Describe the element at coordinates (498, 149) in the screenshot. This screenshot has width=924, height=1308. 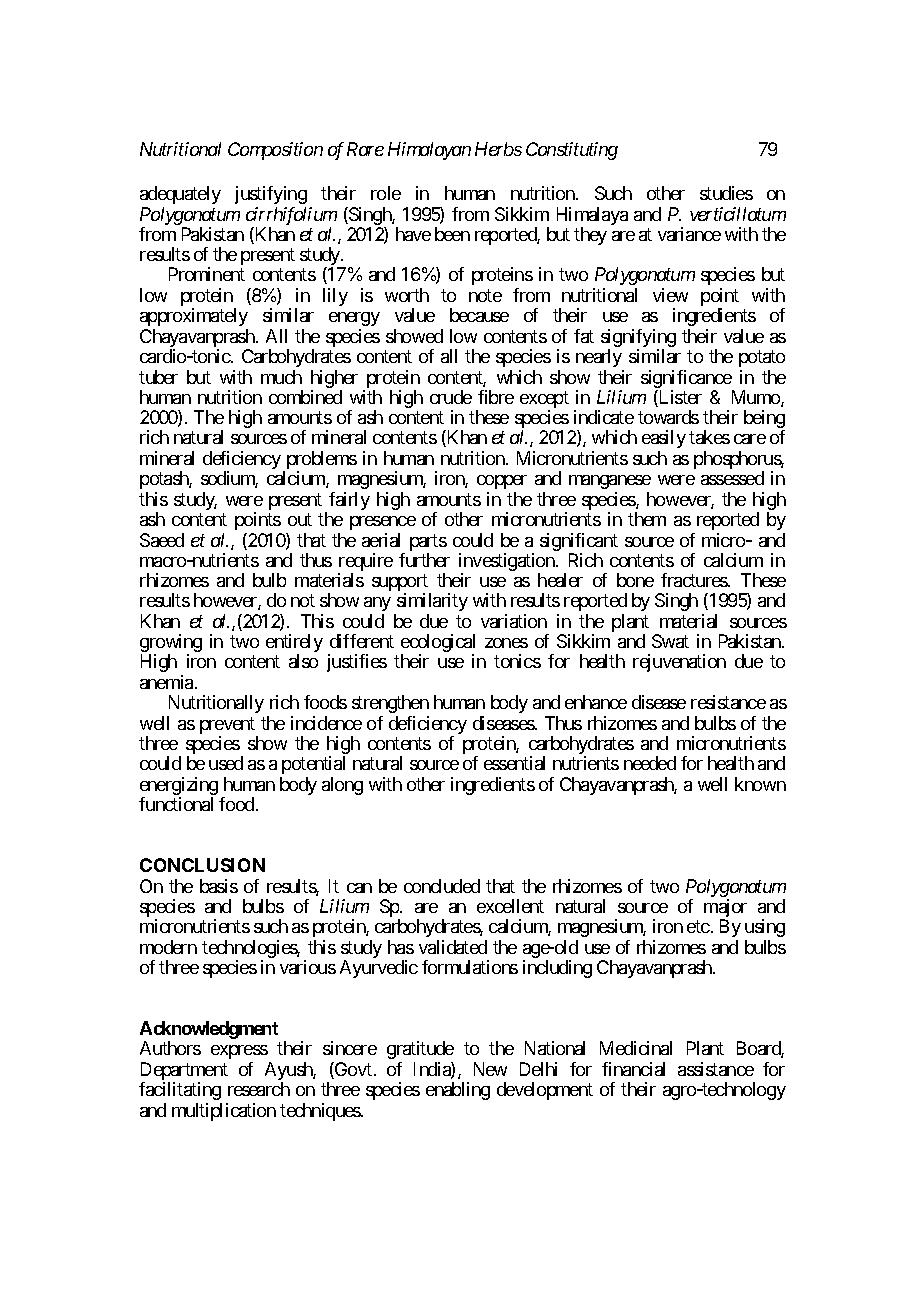
I see `Herbs` at that location.
